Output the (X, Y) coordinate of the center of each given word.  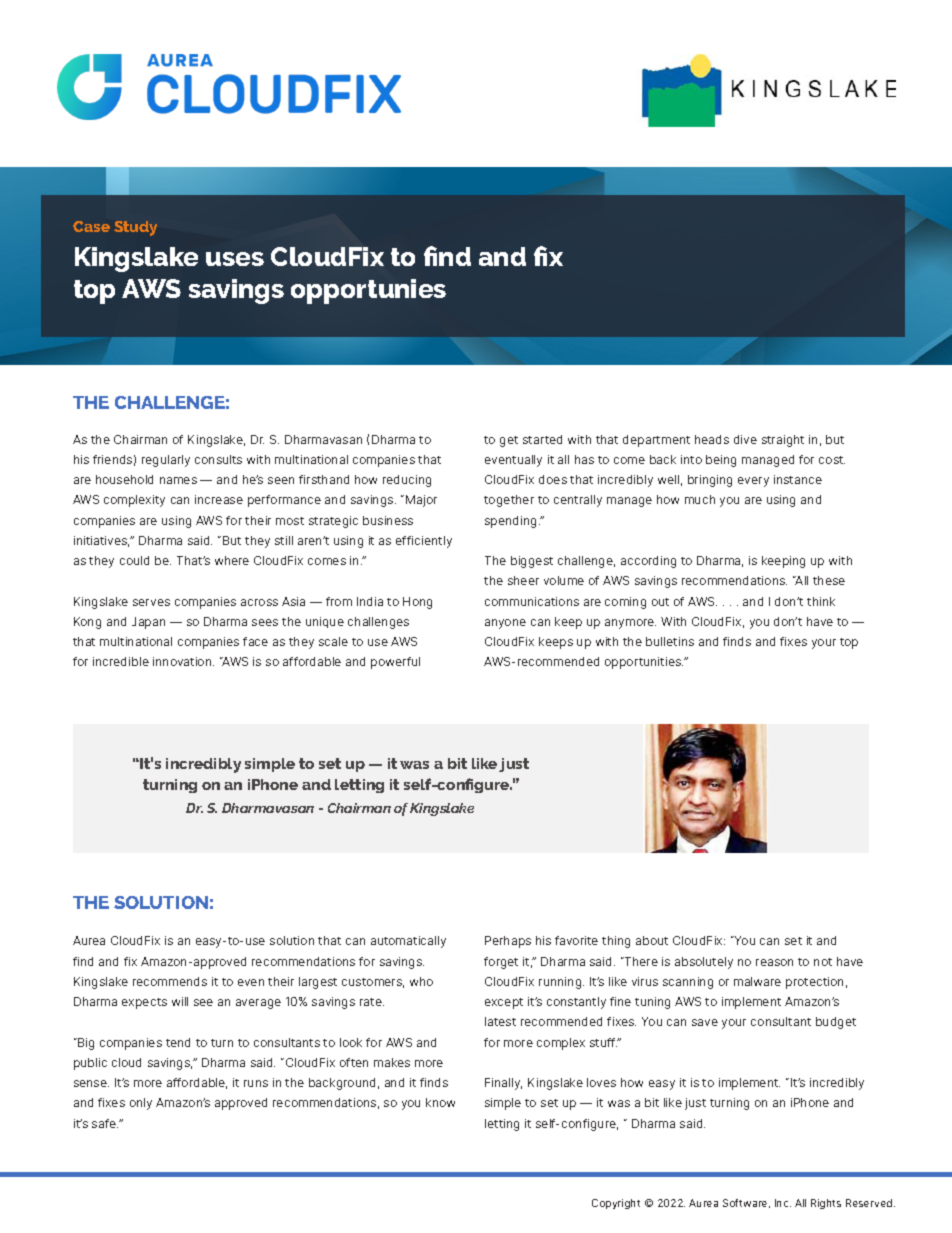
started (542, 439)
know (440, 1102)
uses (235, 259)
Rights (826, 1204)
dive (745, 439)
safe (105, 1123)
